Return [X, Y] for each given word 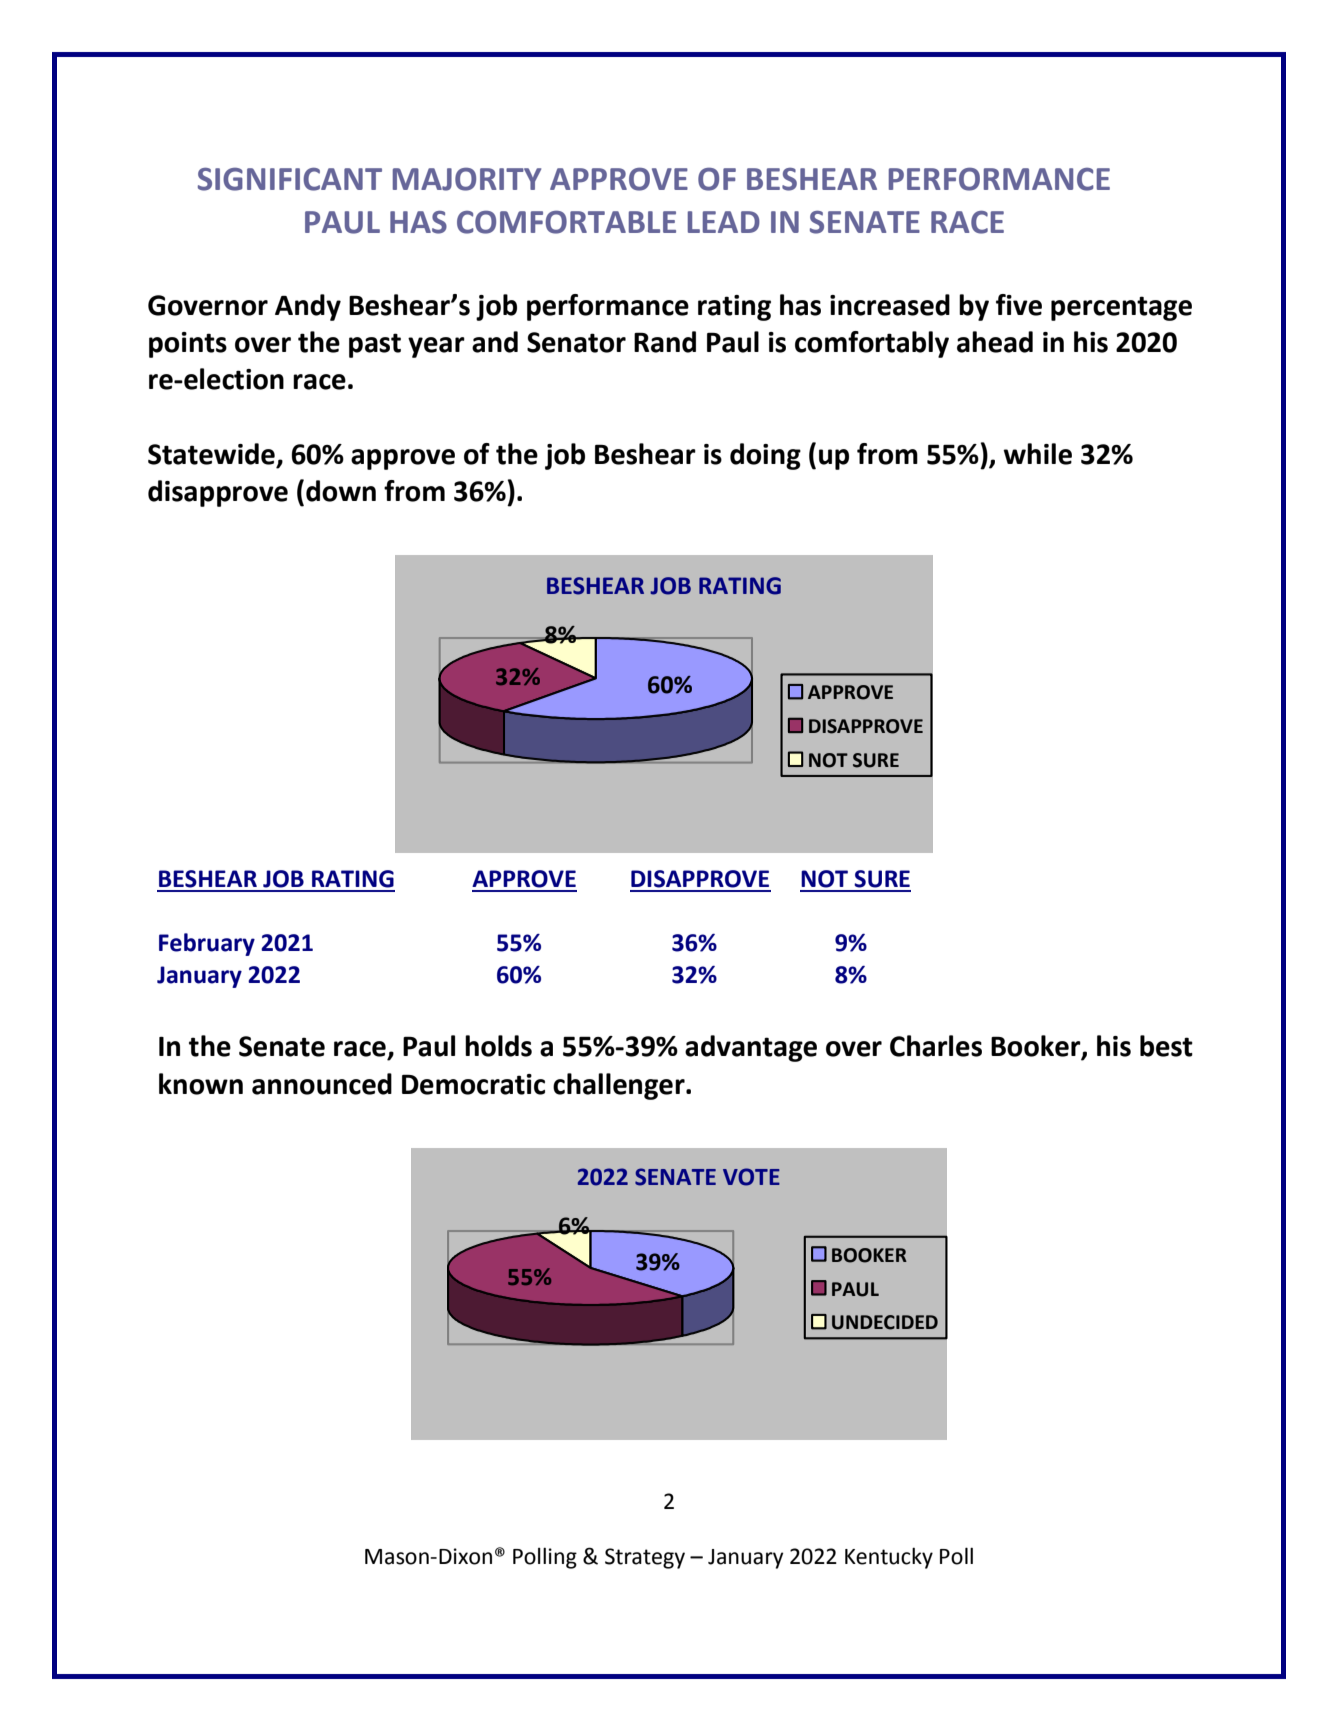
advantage [751, 1048]
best [1166, 1046]
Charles [936, 1046]
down [341, 491]
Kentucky [889, 1558]
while [1037, 454]
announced [322, 1084]
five [1019, 305]
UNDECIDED [885, 1322]
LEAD [724, 222]
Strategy [645, 1558]
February [207, 944]
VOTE [751, 1177]
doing [765, 456]
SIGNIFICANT [290, 179]
